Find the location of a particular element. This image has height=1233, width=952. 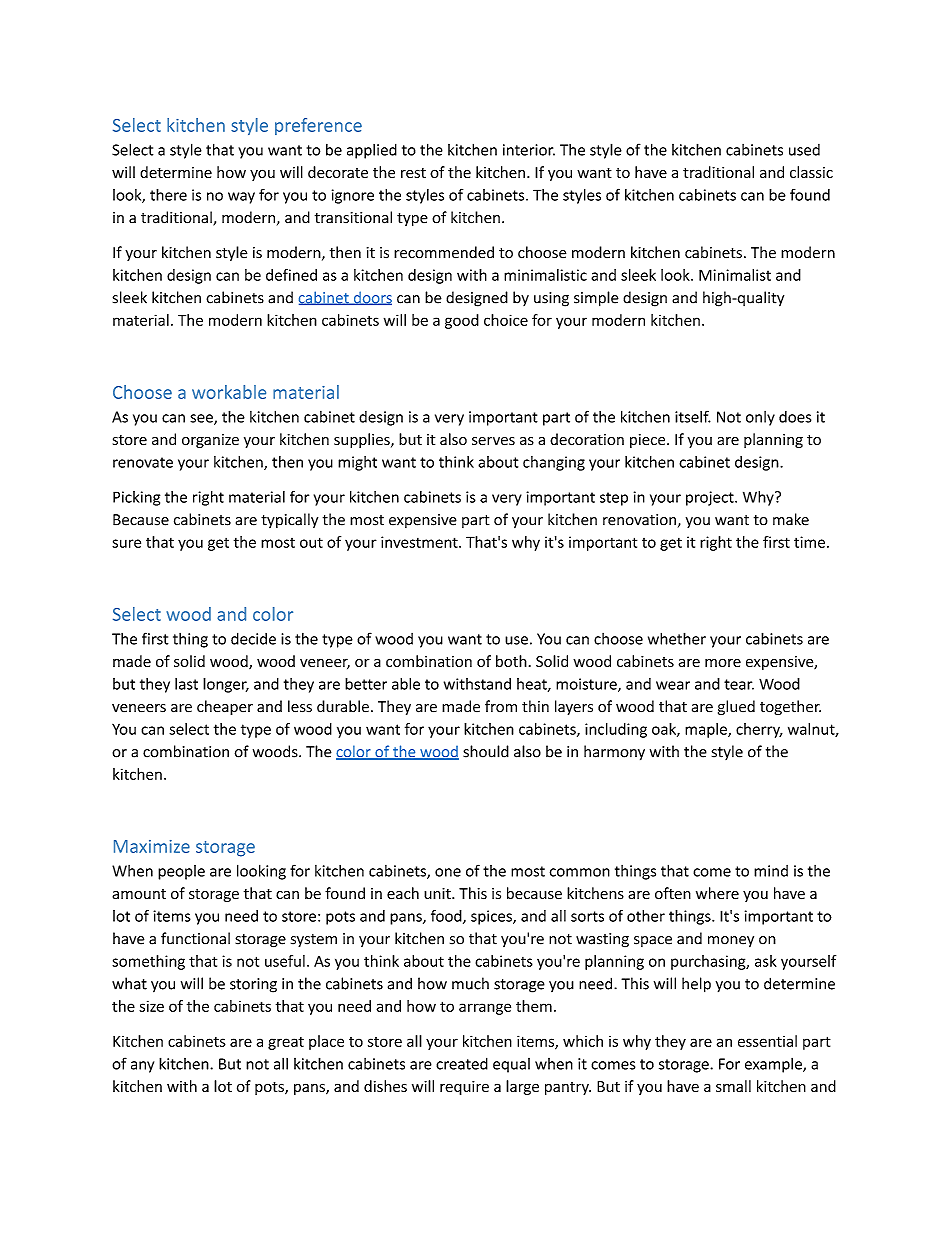

any is located at coordinates (142, 1067).
